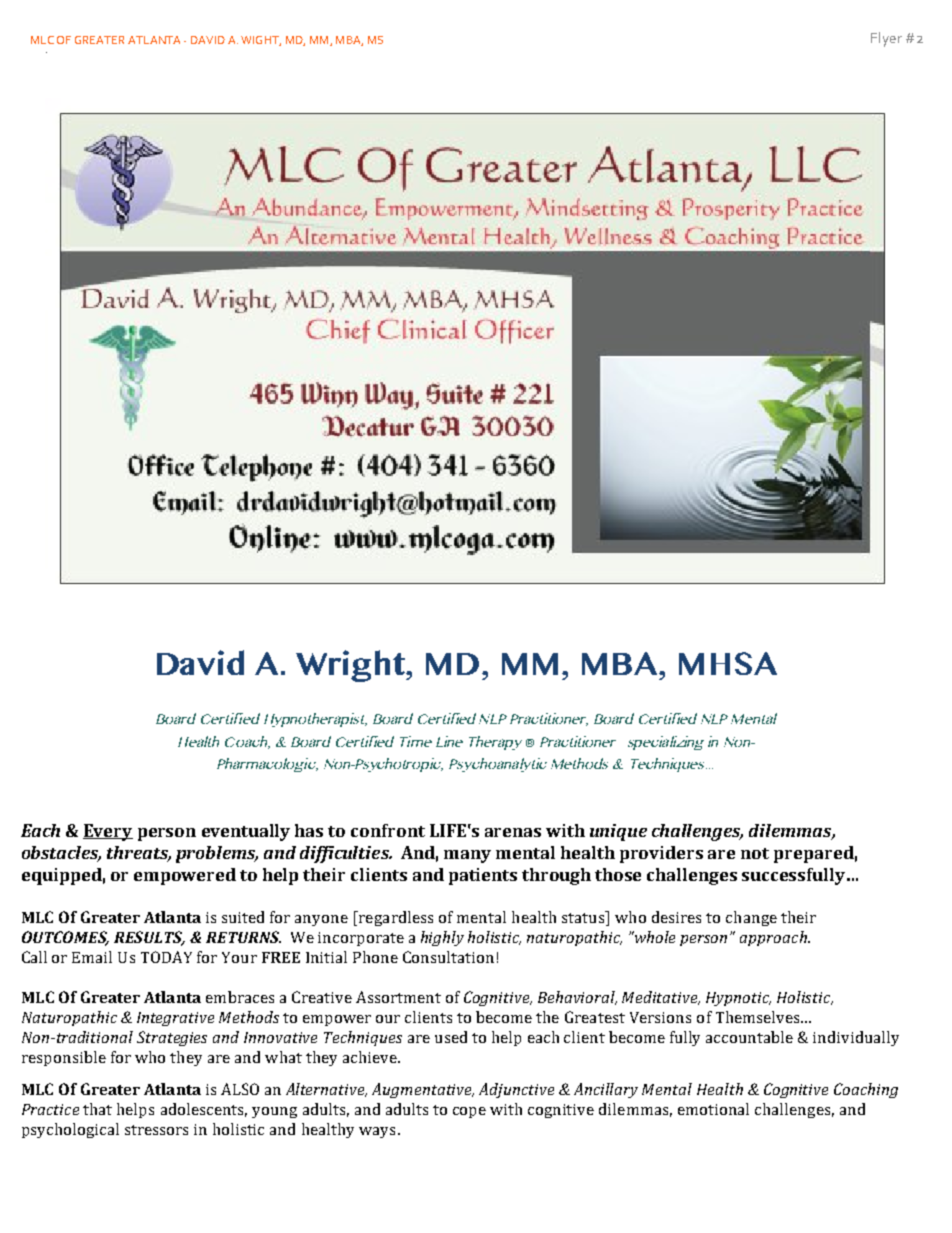  Describe the element at coordinates (469, 1112) in the page. I see `cope` at that location.
